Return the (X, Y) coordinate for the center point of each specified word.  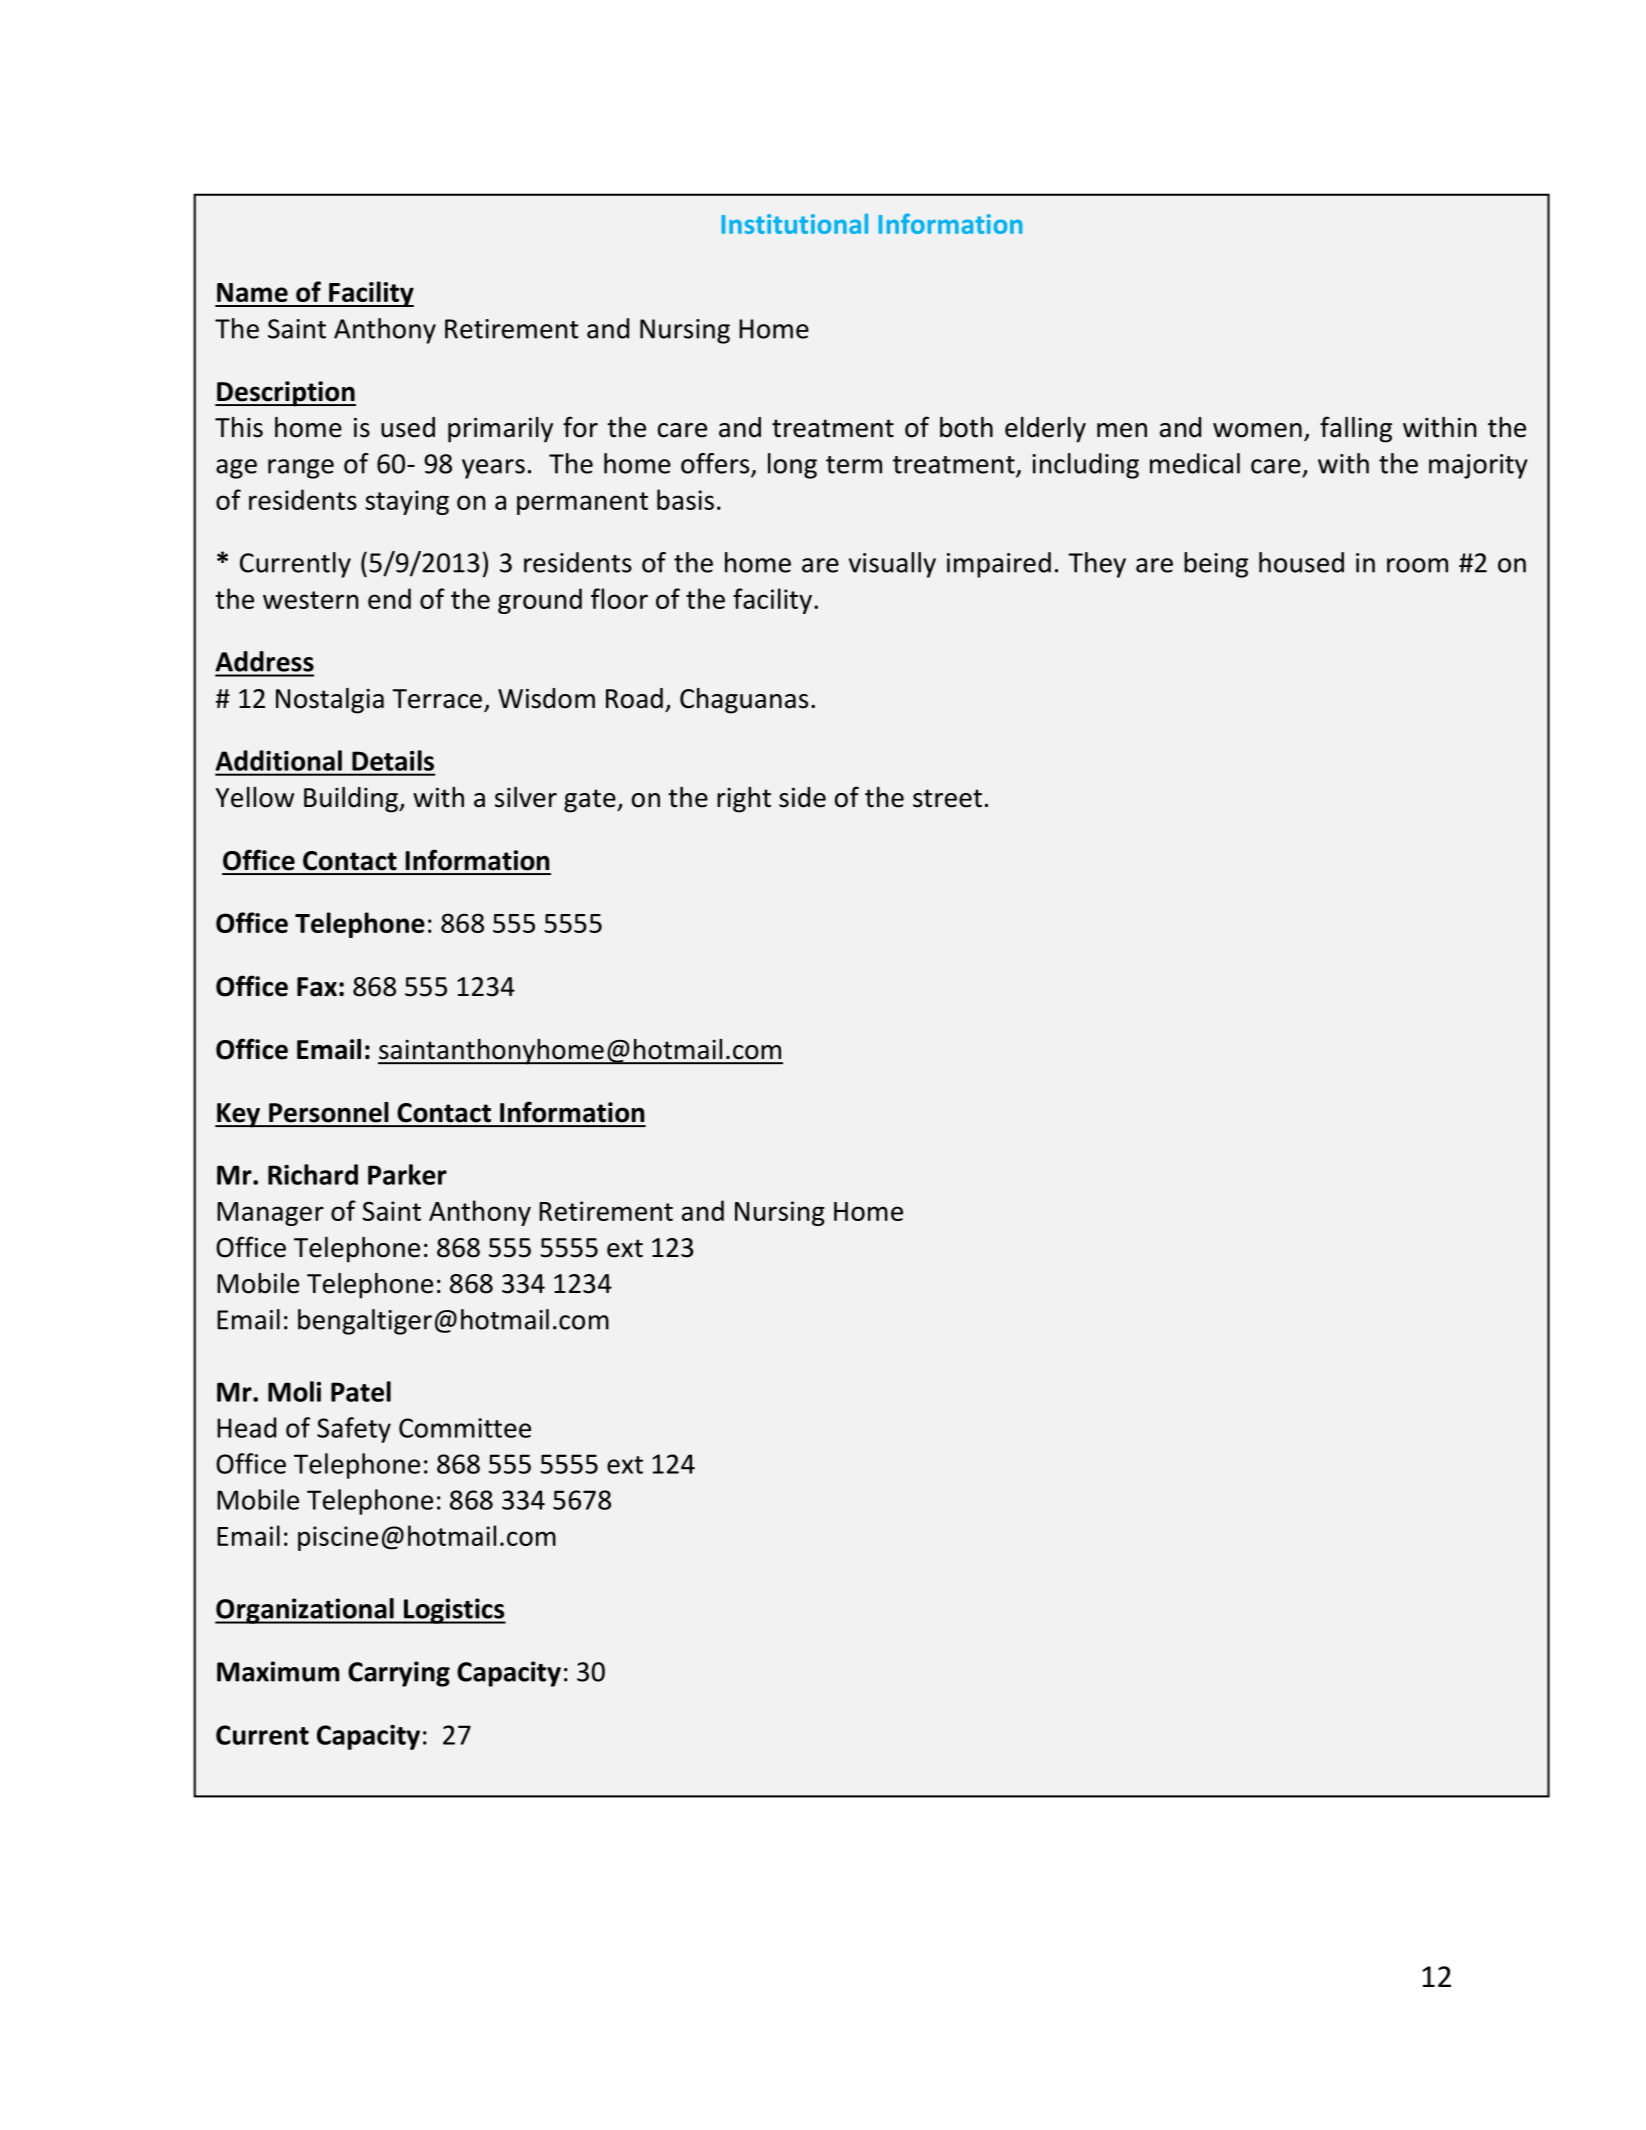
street (947, 798)
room (1417, 565)
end (389, 598)
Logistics (454, 1611)
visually (892, 565)
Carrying (399, 1674)
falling (1356, 429)
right (744, 800)
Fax (317, 987)
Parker (407, 1174)
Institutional (795, 224)
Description (285, 394)
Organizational (305, 1611)
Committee (465, 1428)
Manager (270, 1214)
